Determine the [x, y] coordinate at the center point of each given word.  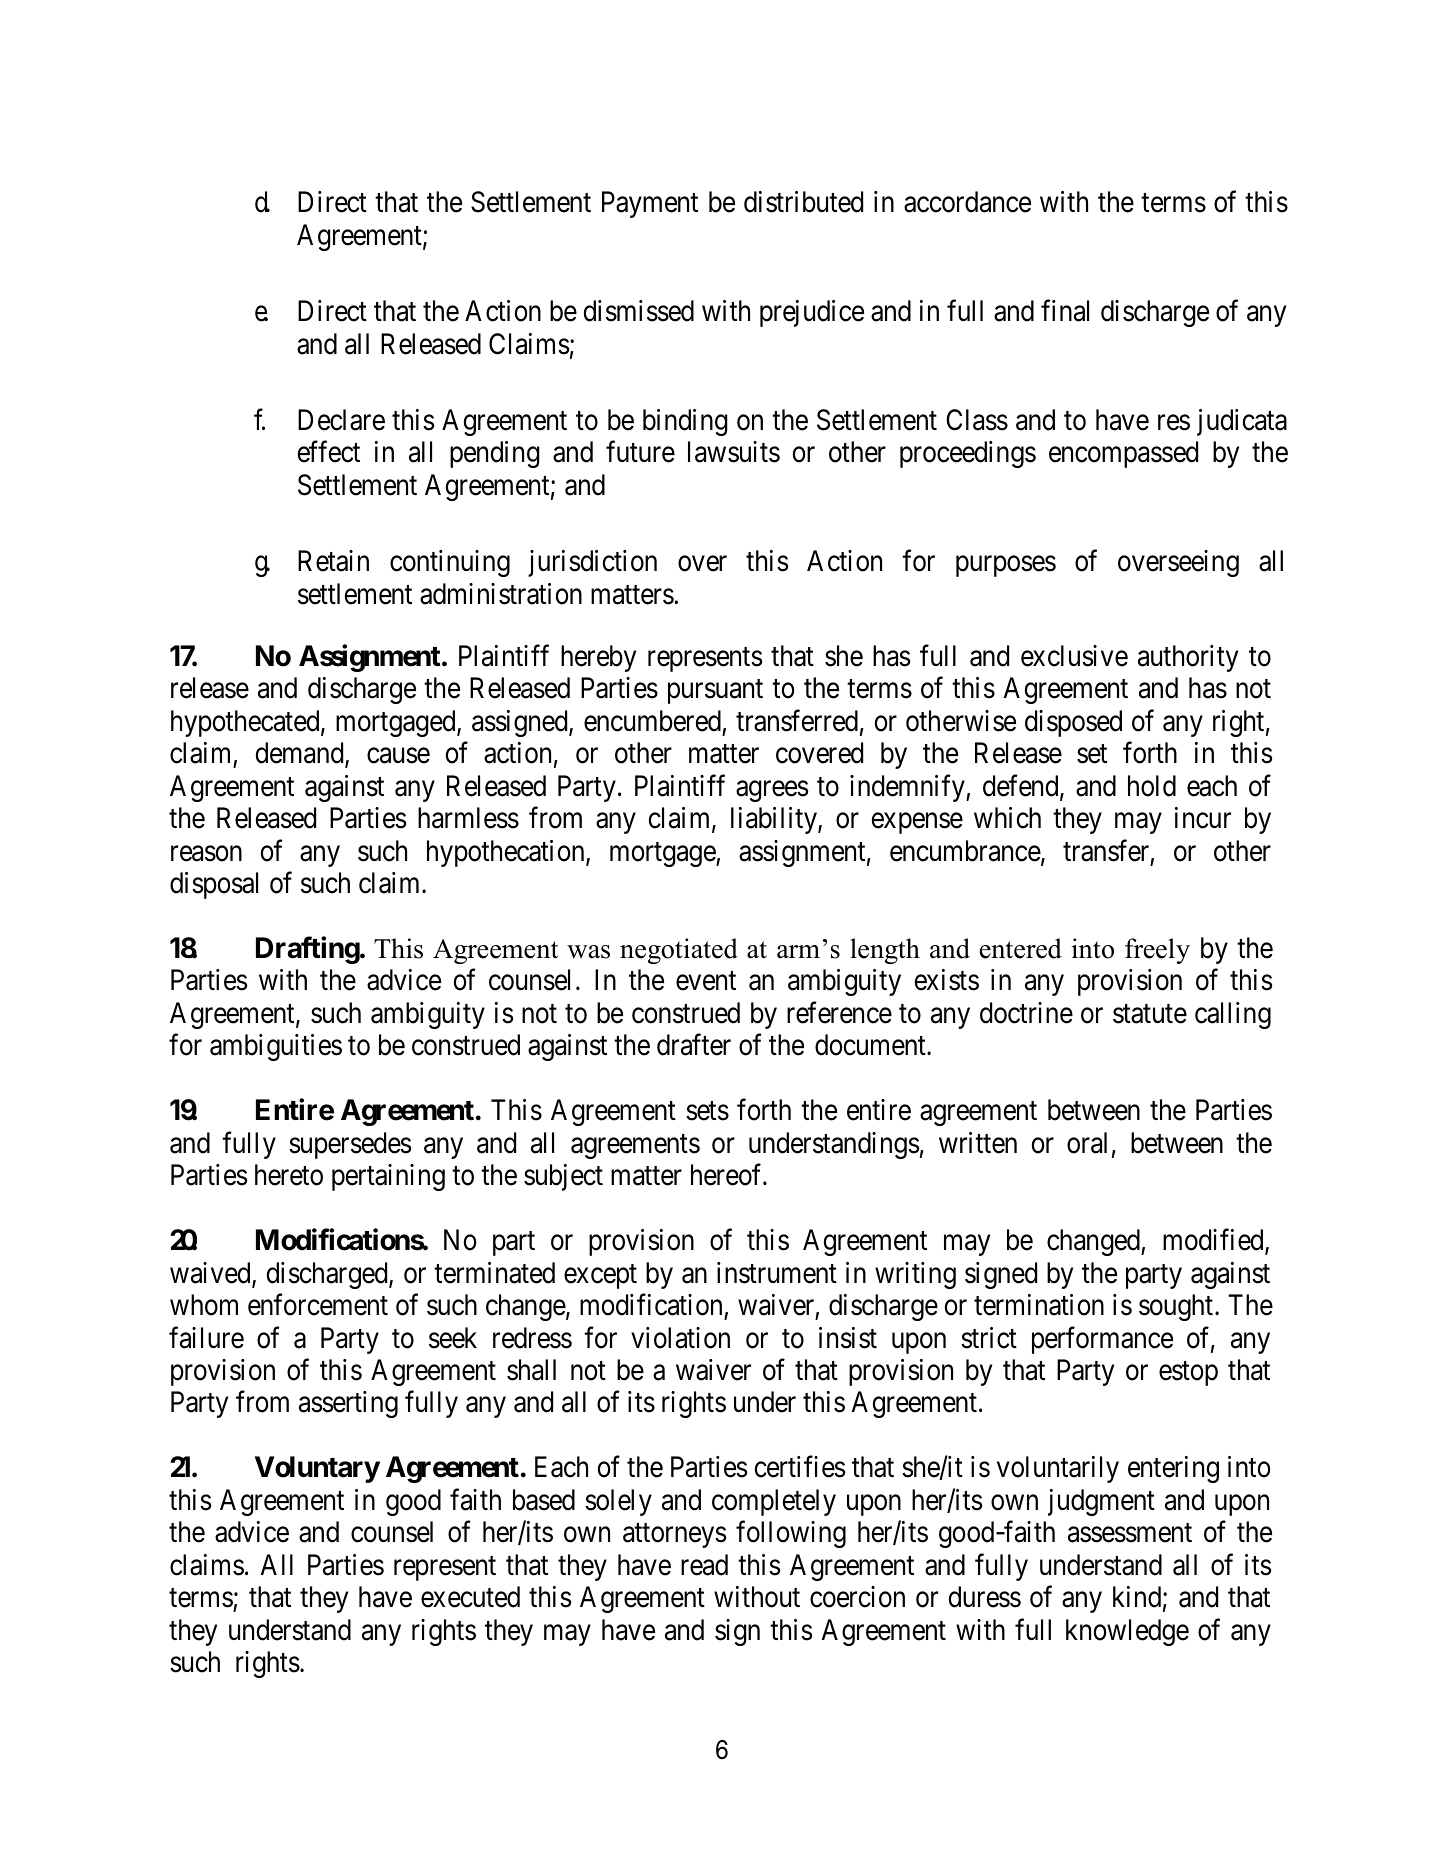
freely [1157, 951]
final [1065, 311]
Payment [650, 205]
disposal [214, 885]
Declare [341, 420]
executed [470, 1597]
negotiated [679, 951]
